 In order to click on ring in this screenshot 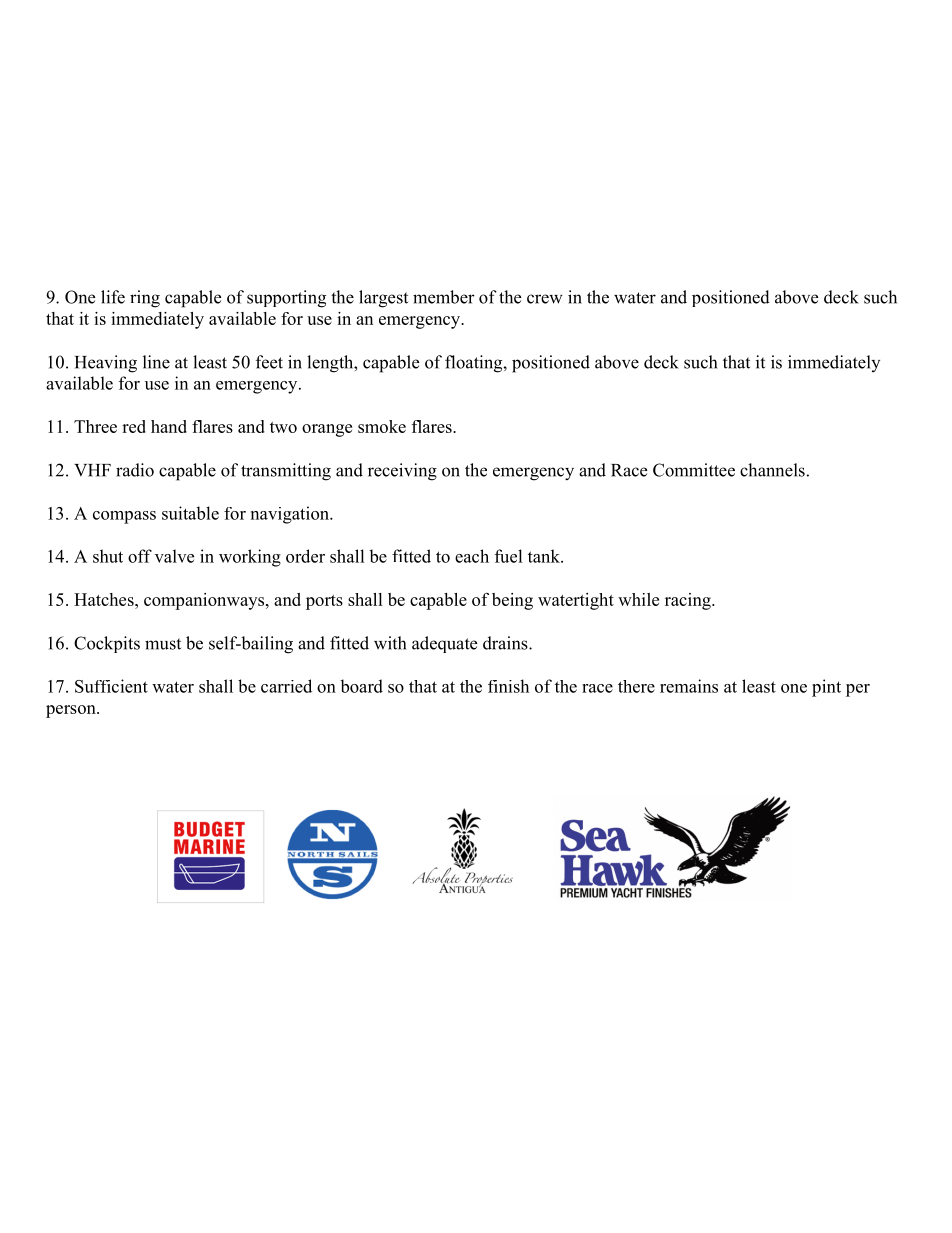, I will do `click(145, 299)`.
